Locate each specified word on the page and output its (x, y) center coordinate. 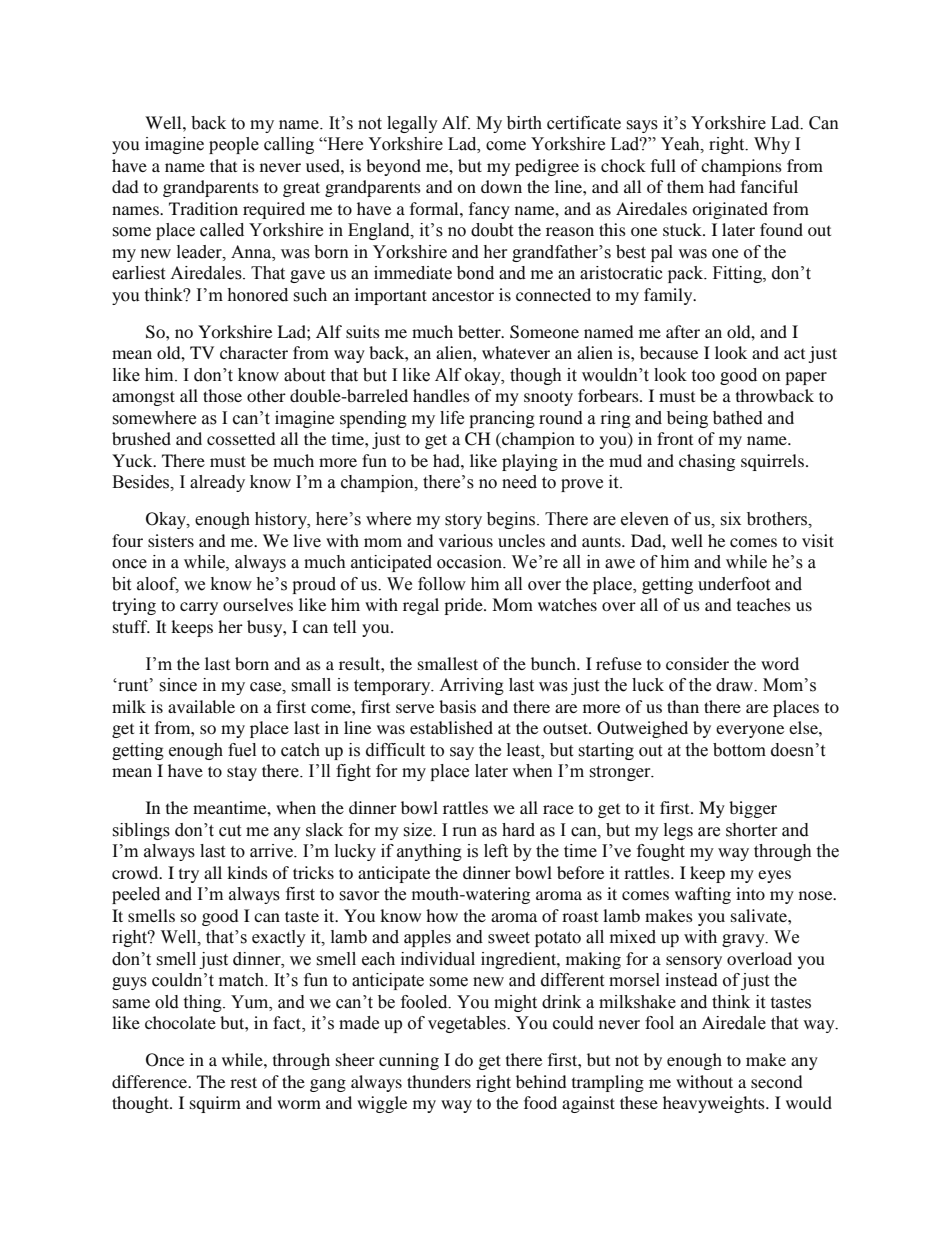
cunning (409, 1061)
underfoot (734, 584)
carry (199, 608)
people (234, 145)
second (777, 1081)
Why (772, 145)
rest (243, 1082)
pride (464, 606)
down (501, 186)
